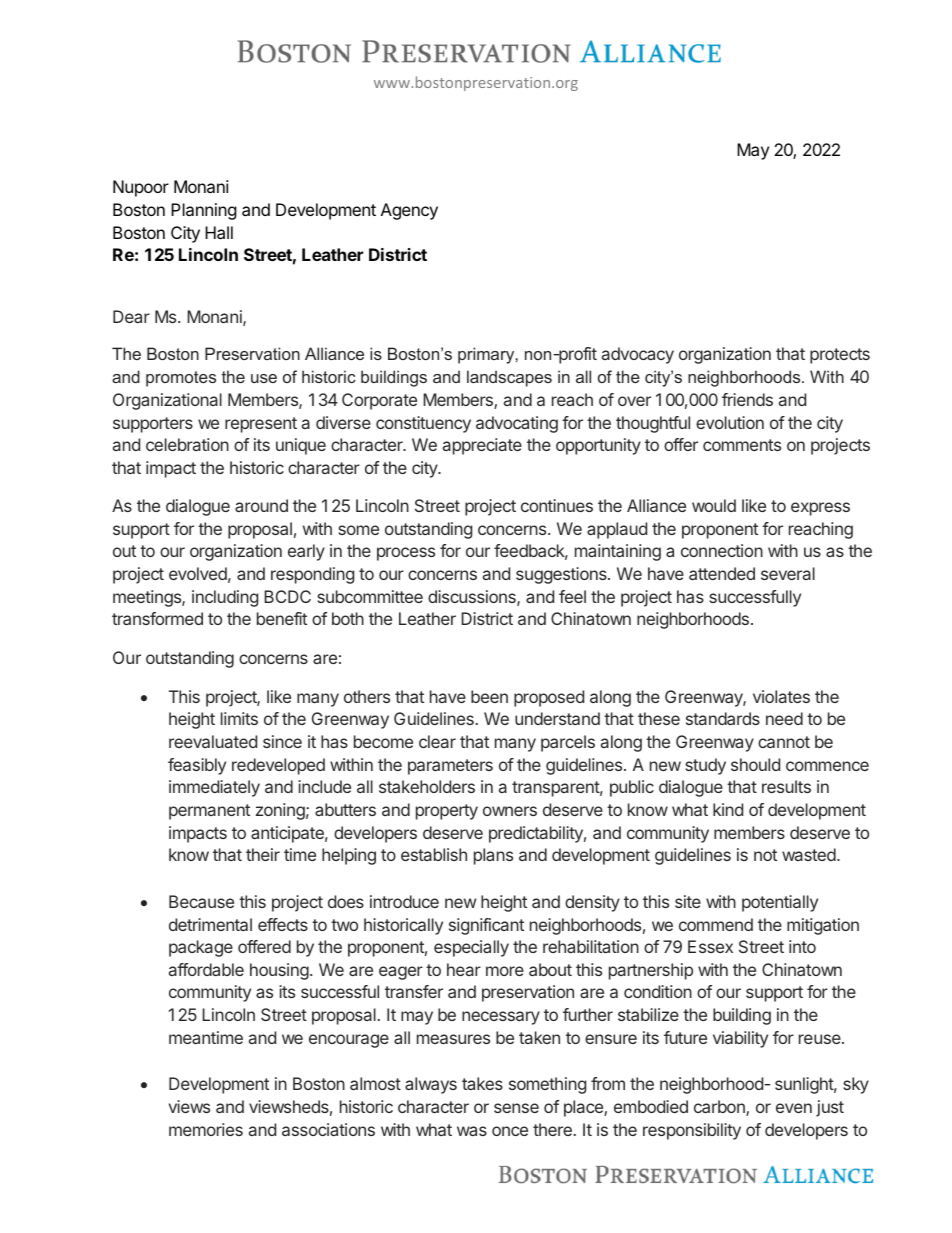  Describe the element at coordinates (510, 811) in the page. I see `owners` at that location.
